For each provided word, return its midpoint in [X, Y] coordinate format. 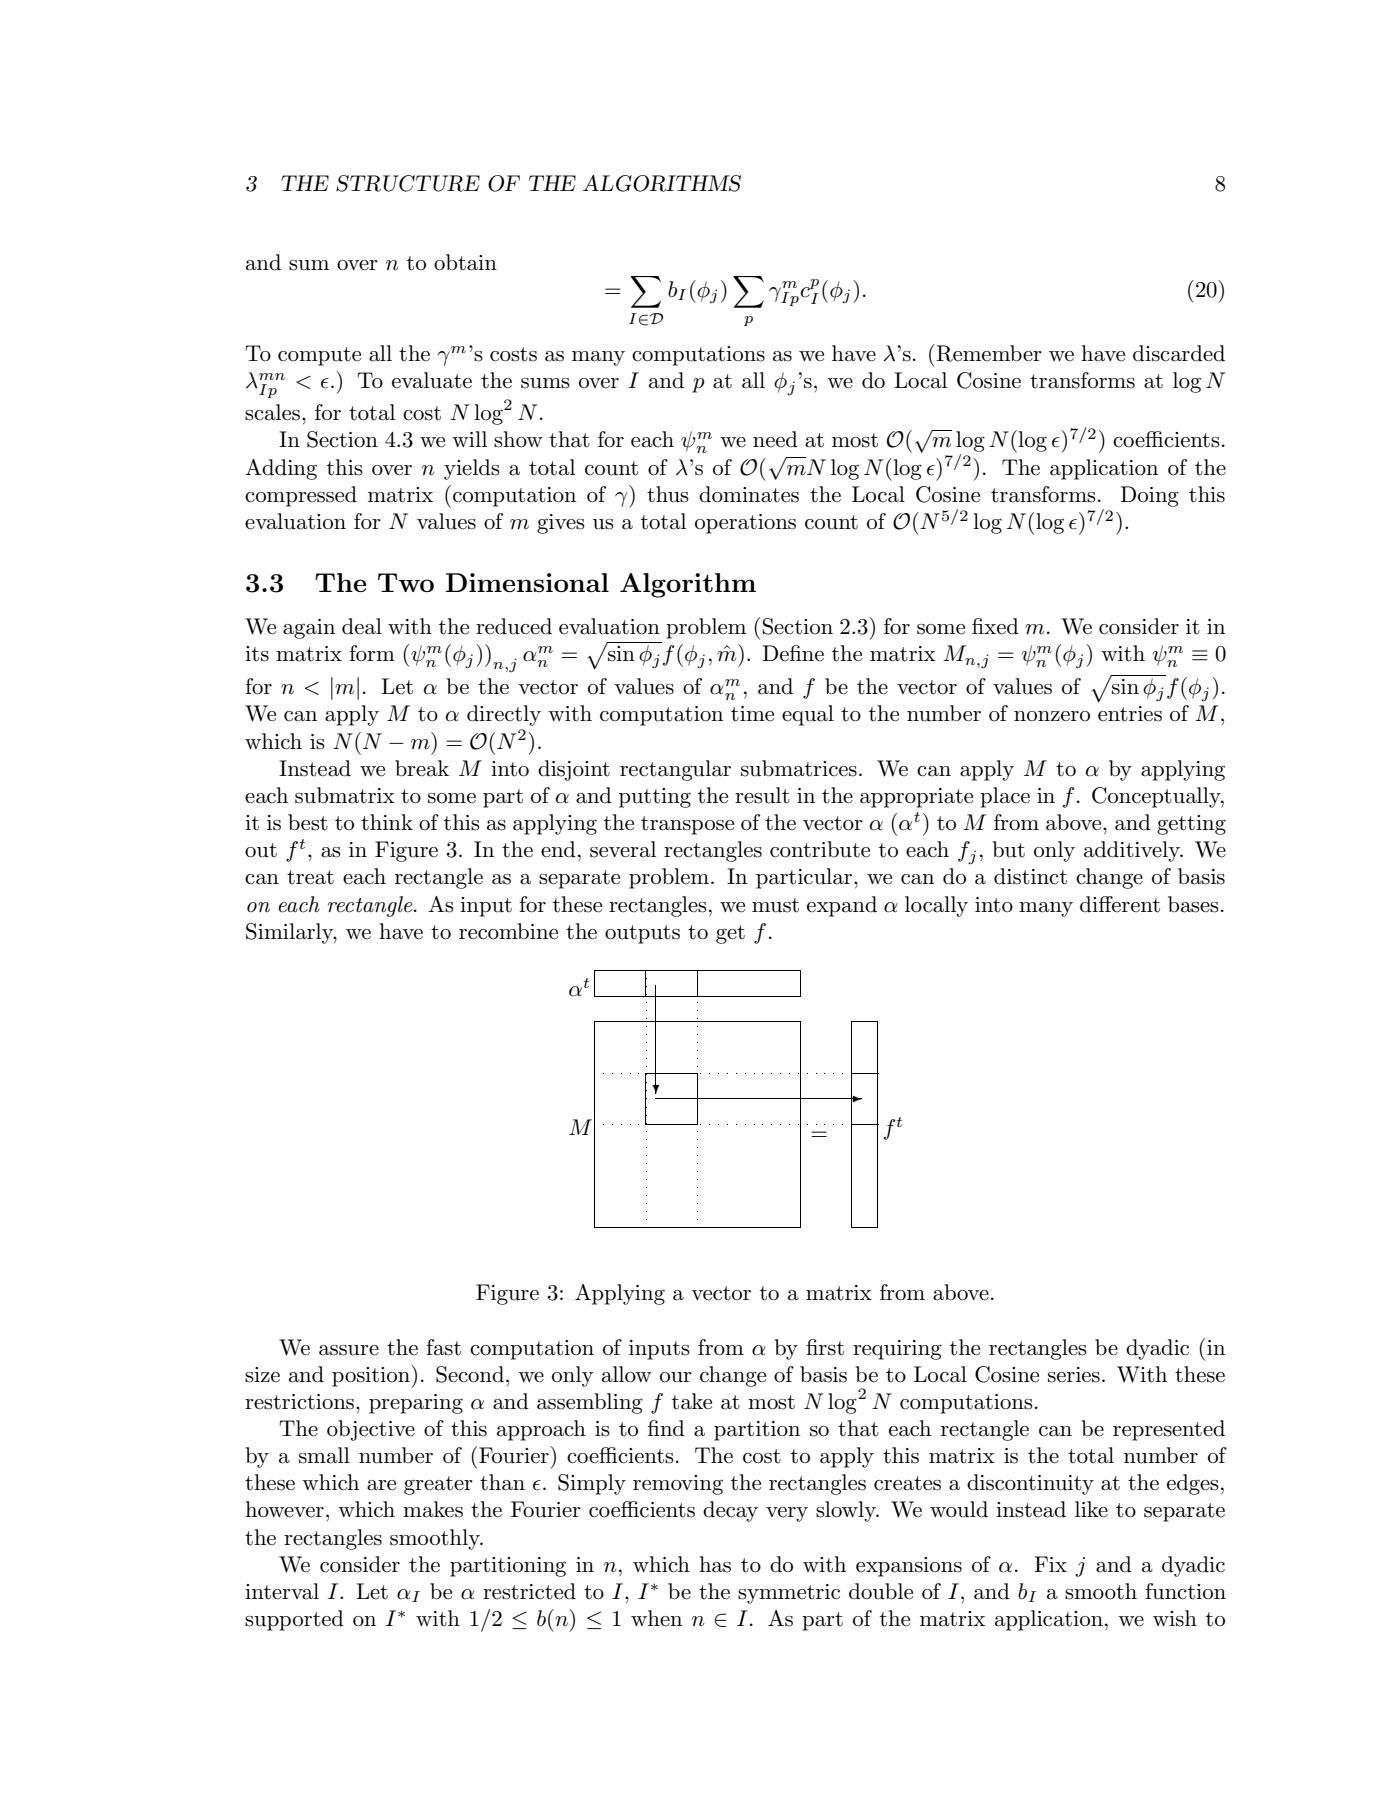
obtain [465, 262]
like [1091, 1509]
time [752, 714]
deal [362, 626]
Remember [988, 353]
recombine [508, 931]
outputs [642, 934]
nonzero [1052, 716]
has [715, 1564]
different [1120, 904]
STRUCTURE [408, 183]
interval [282, 1591]
